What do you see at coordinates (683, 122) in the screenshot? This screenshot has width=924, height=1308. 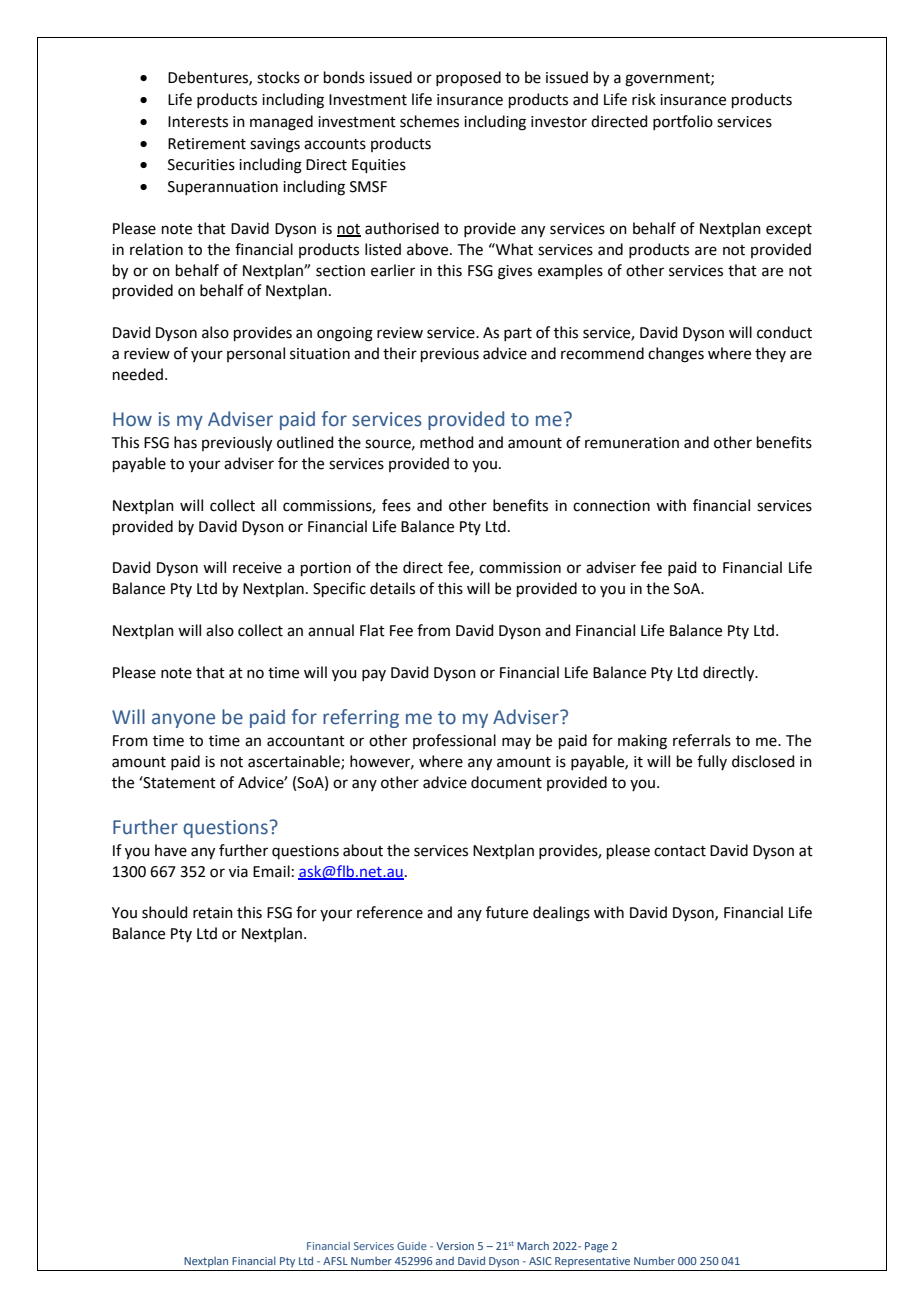 I see `portfolio` at bounding box center [683, 122].
